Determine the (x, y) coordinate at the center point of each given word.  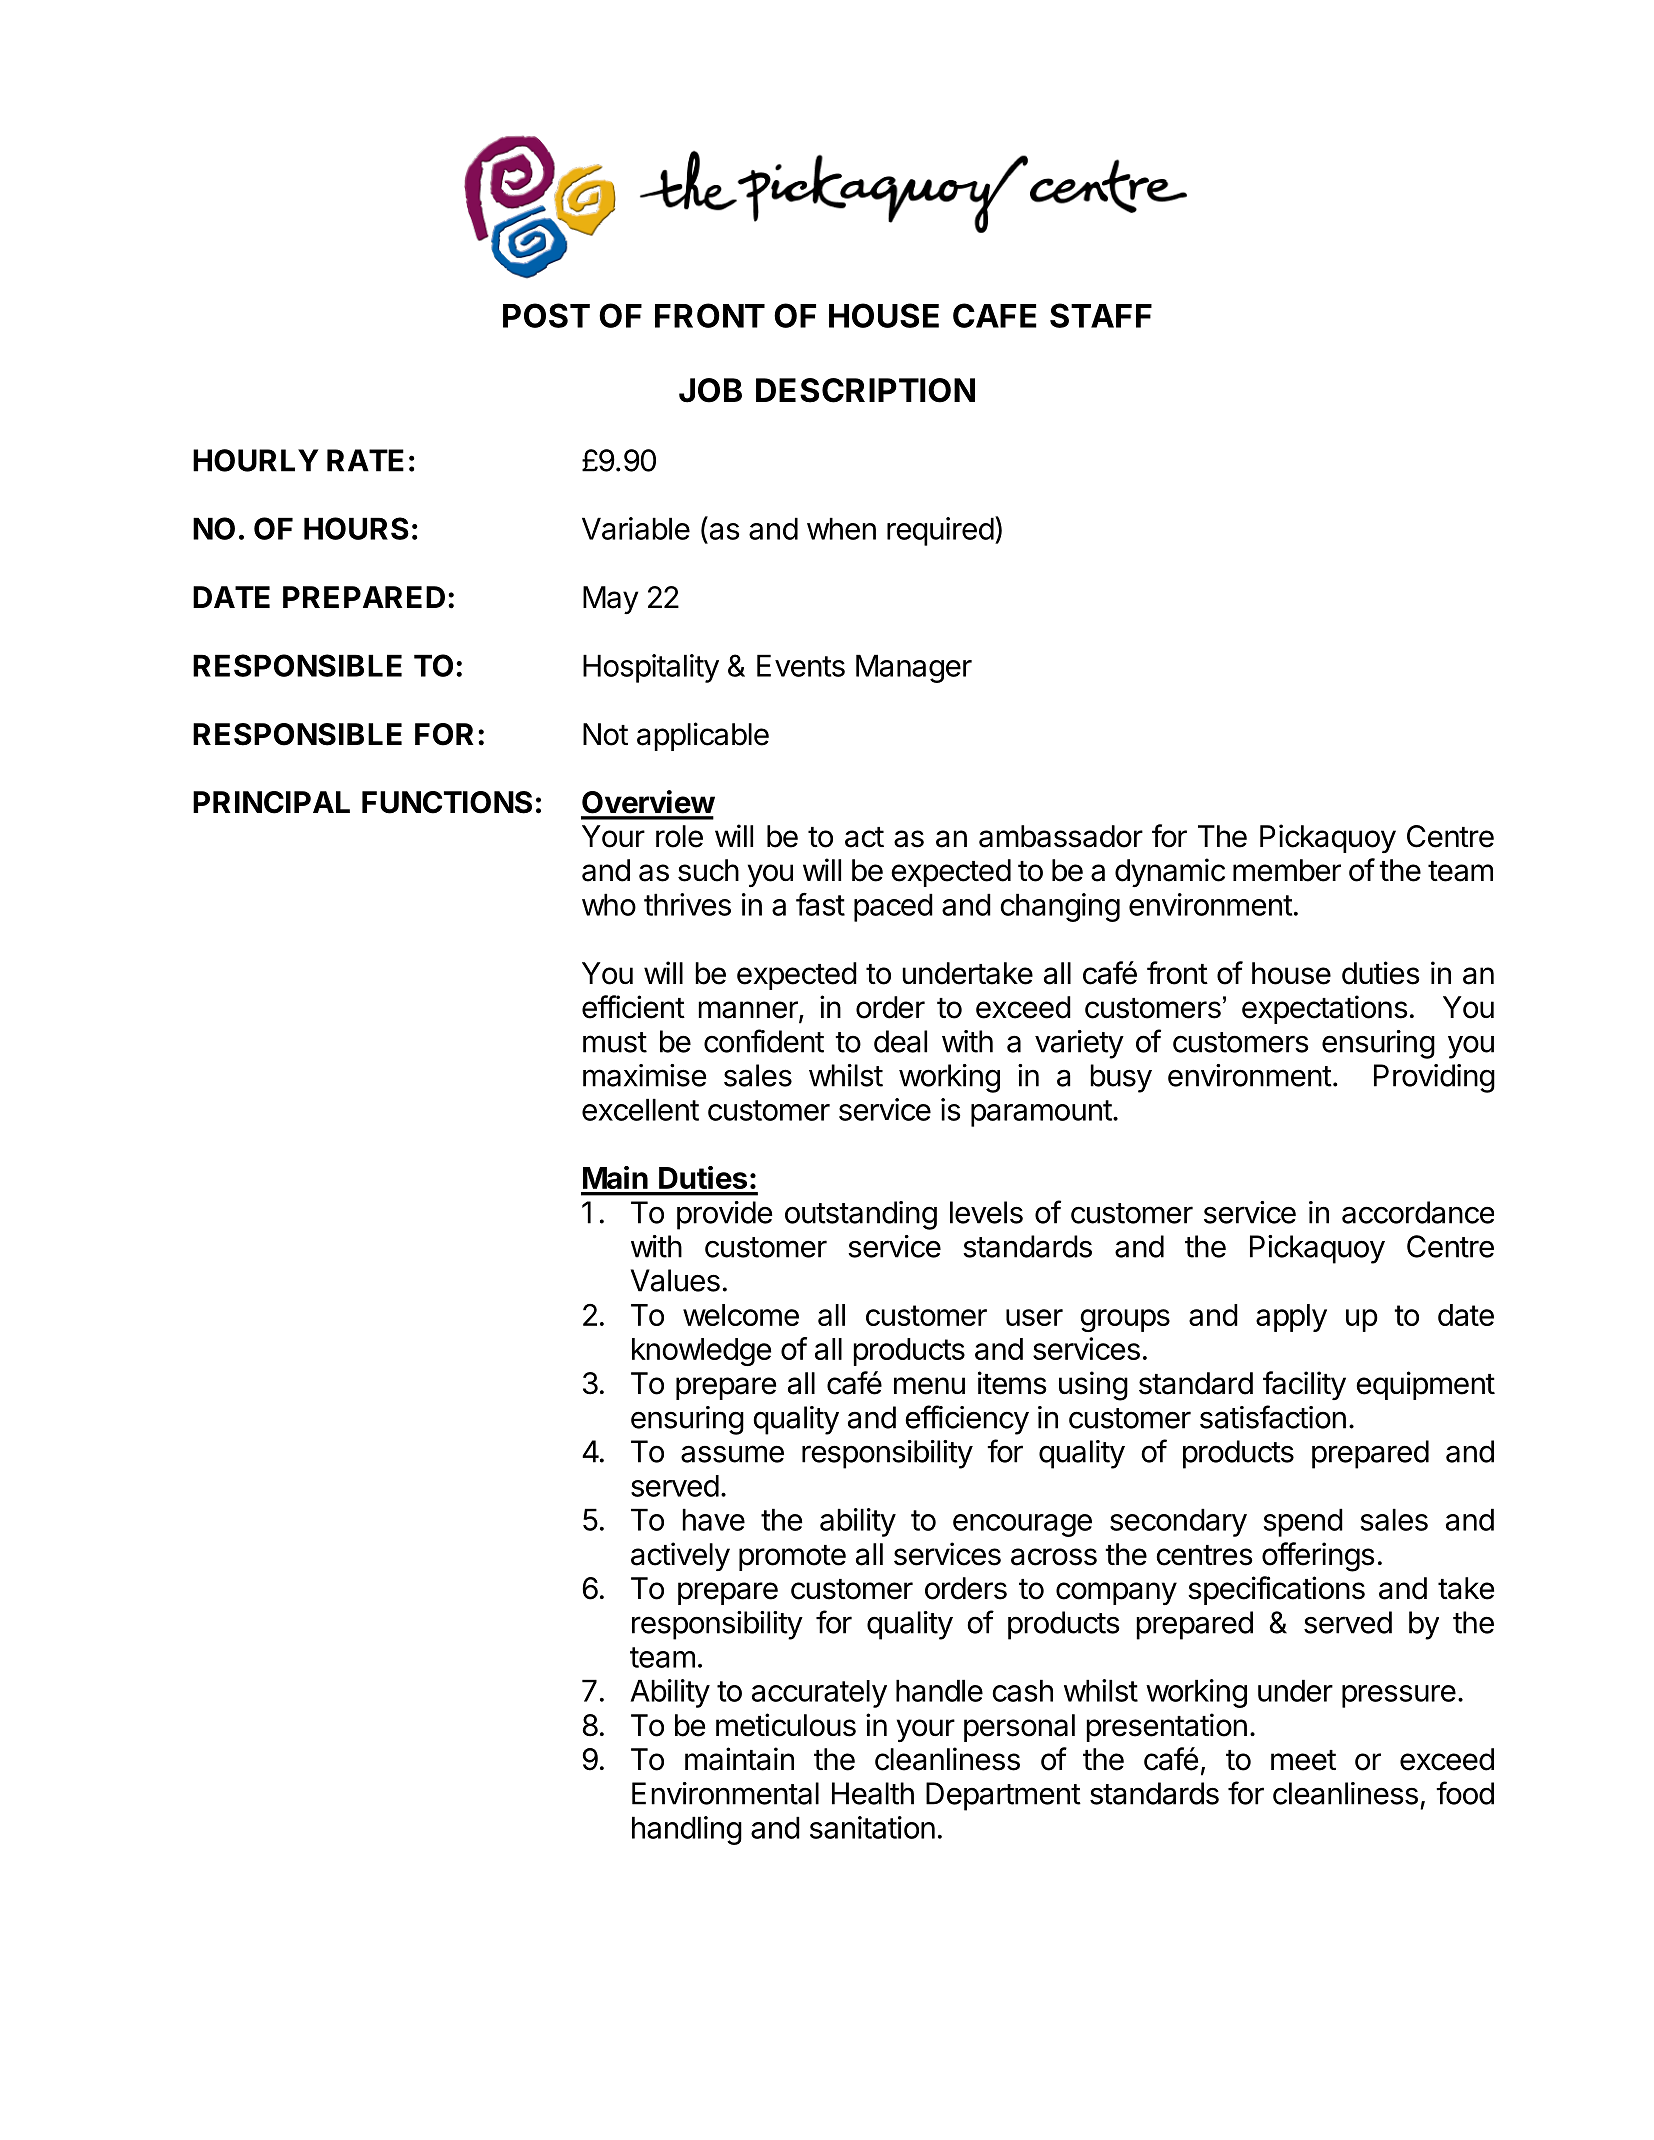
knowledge (701, 1352)
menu (929, 1386)
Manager (914, 668)
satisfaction (1273, 1417)
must (615, 1042)
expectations (1325, 1009)
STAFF (1101, 315)
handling (687, 1830)
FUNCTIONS (447, 802)
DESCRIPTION (865, 390)
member (1287, 870)
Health (873, 1793)
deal (900, 1041)
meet (1303, 1760)
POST (546, 315)
